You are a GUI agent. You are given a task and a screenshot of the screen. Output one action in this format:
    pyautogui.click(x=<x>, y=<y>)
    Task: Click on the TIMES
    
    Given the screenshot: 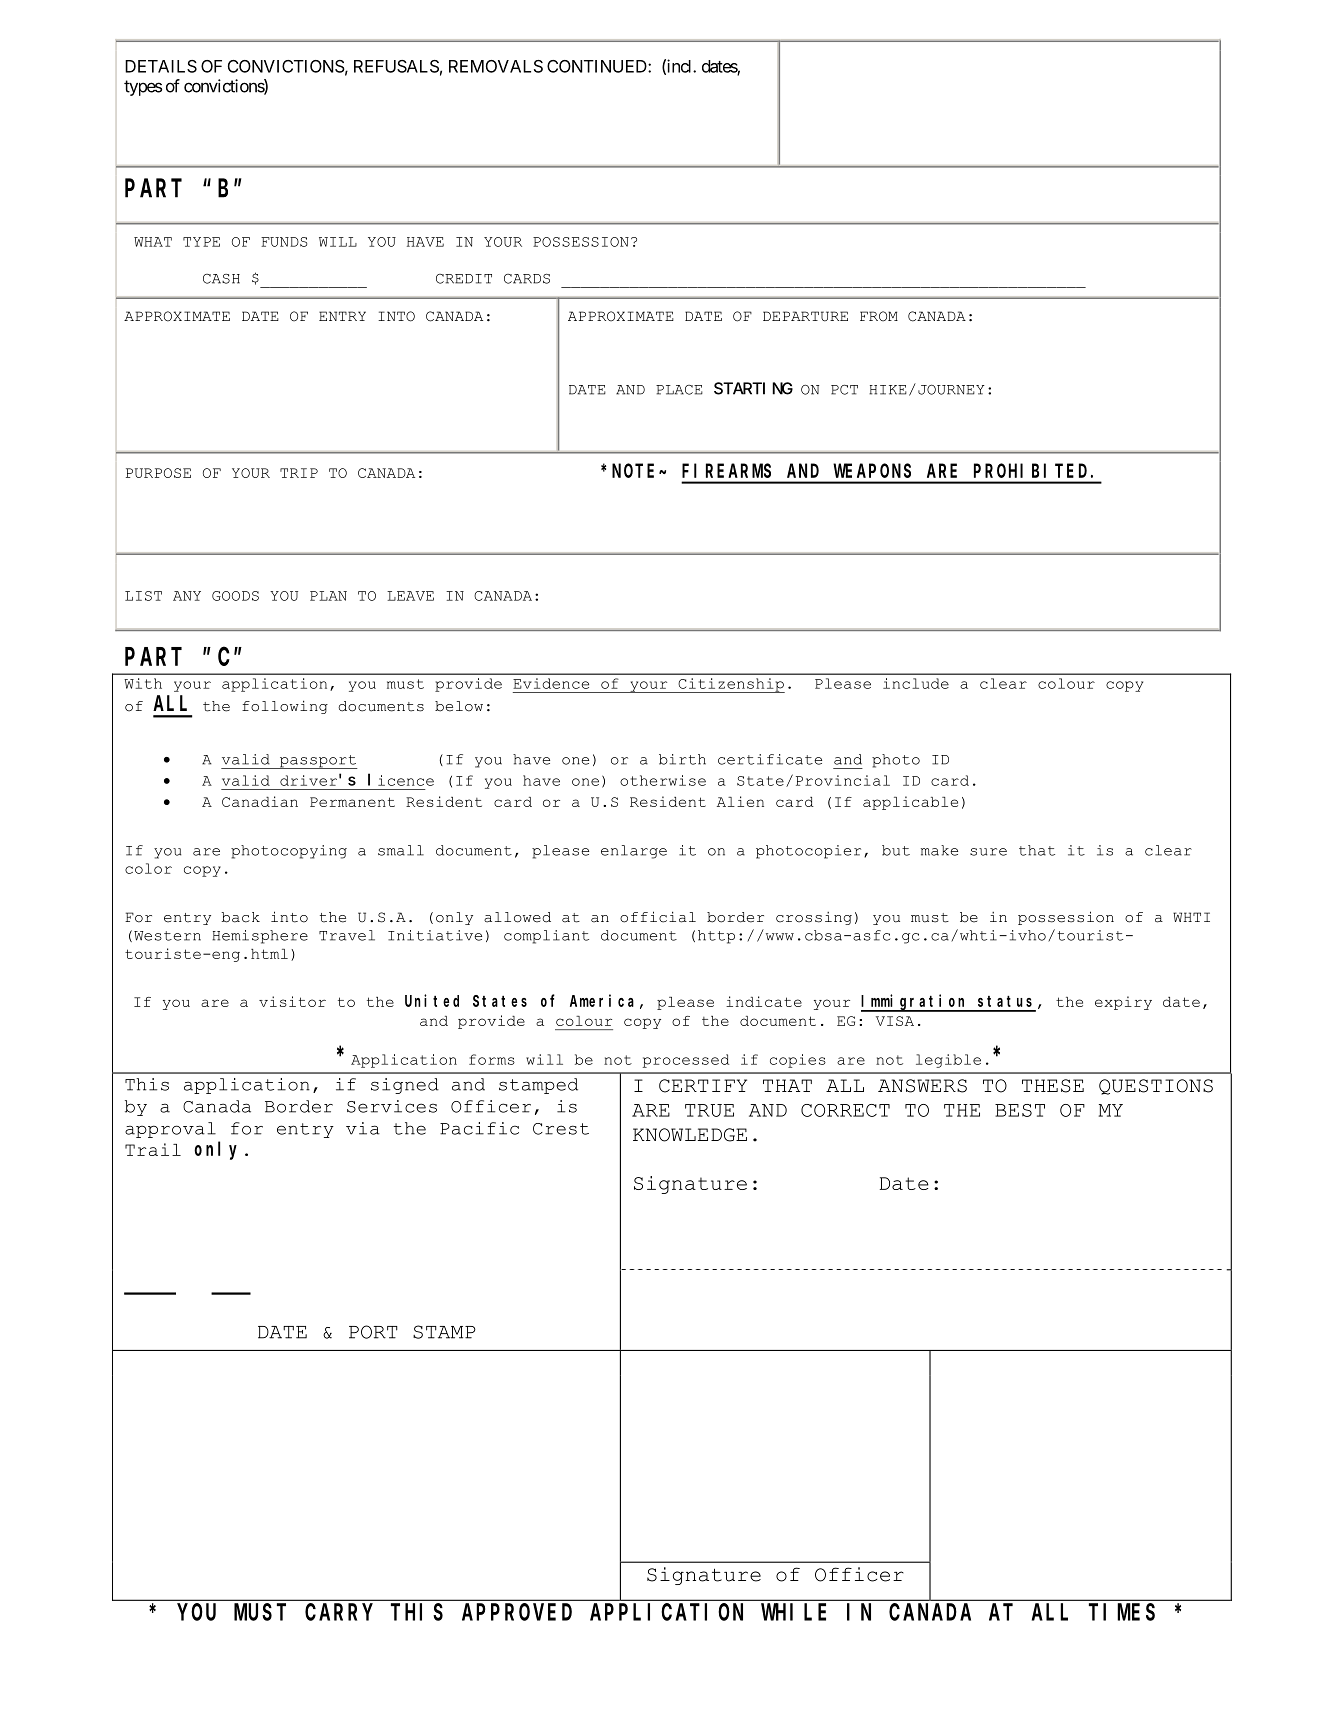 What is the action you would take?
    pyautogui.click(x=1122, y=1612)
